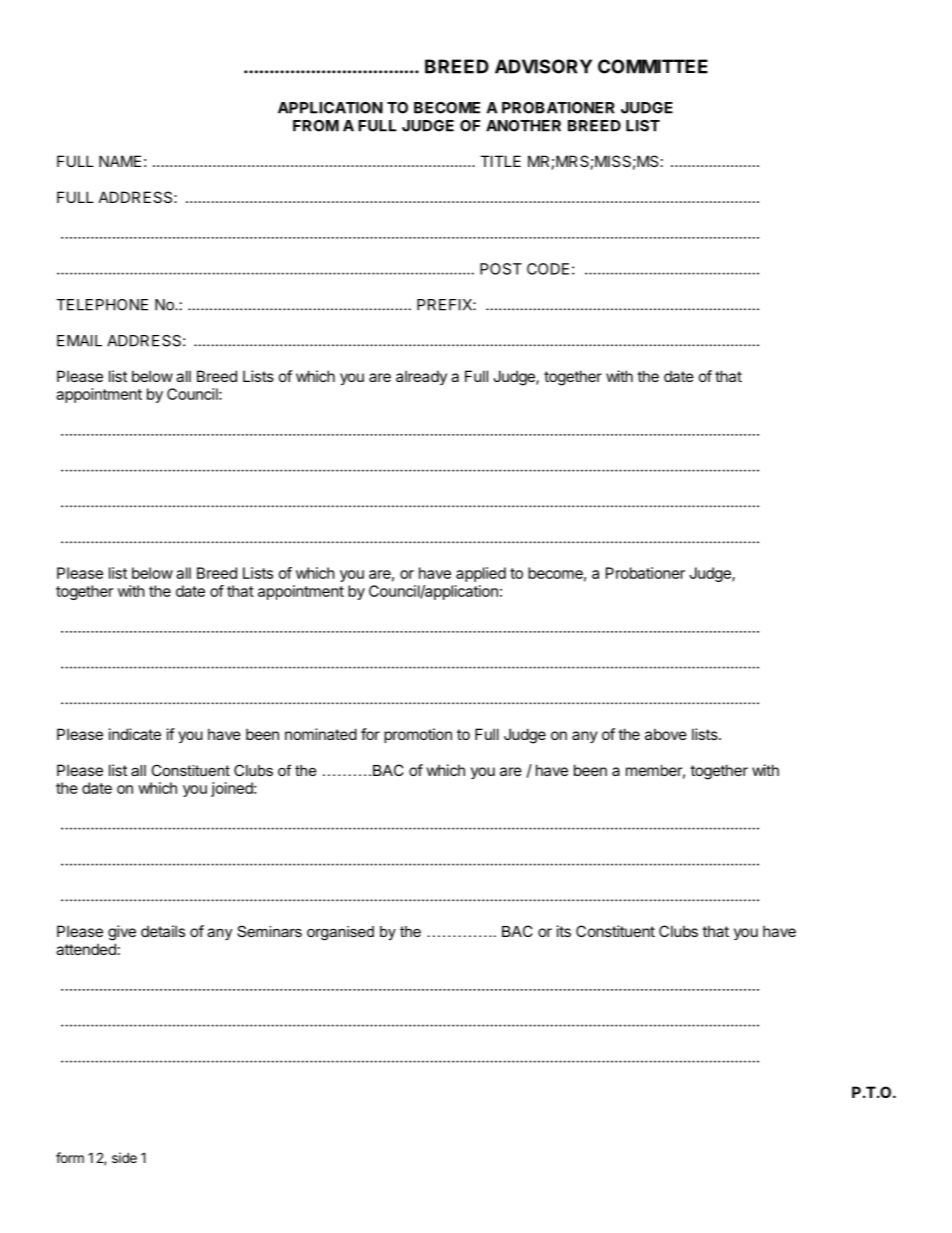  What do you see at coordinates (421, 377) in the document?
I see `already` at bounding box center [421, 377].
